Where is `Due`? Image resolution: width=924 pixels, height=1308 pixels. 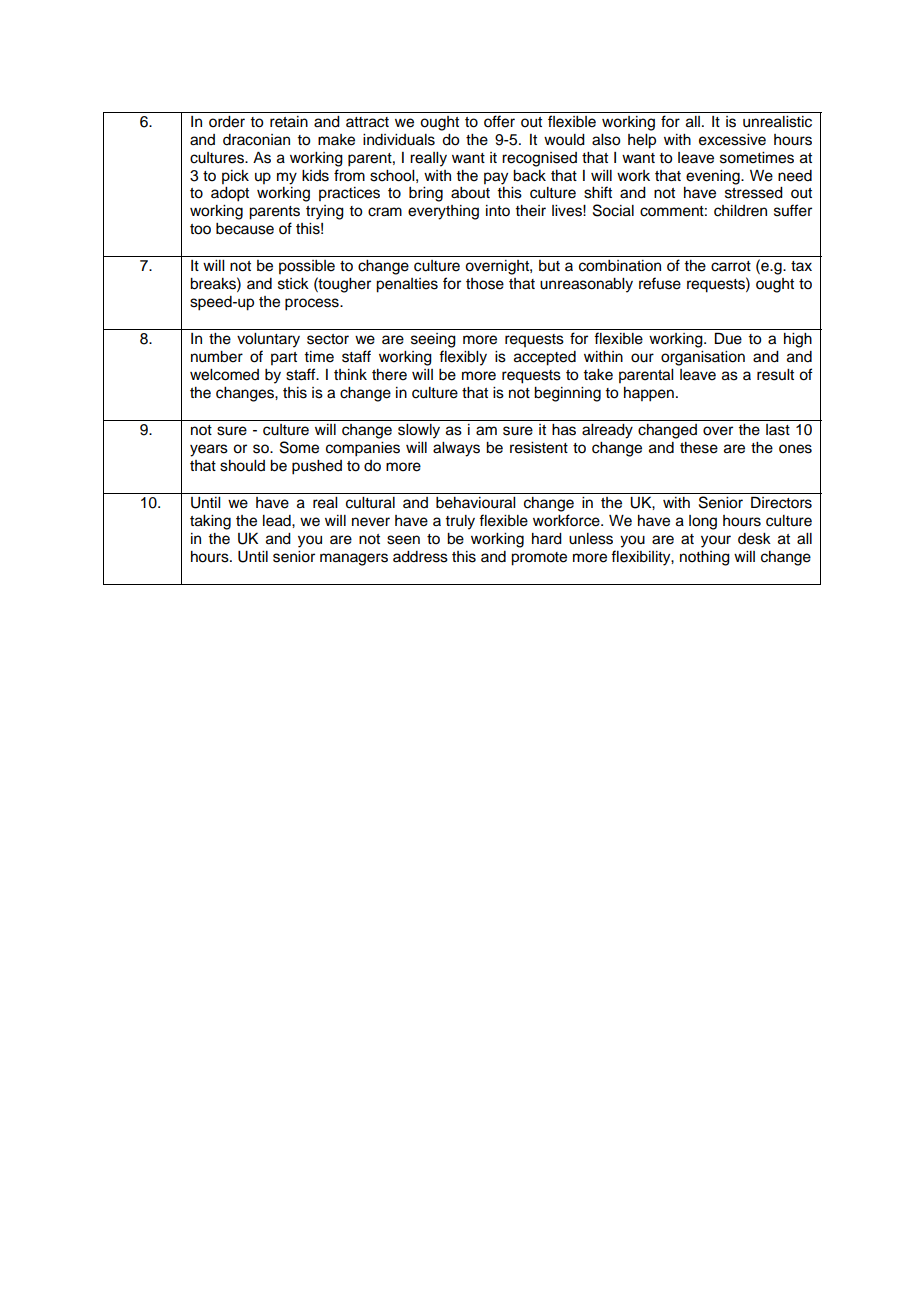 Due is located at coordinates (728, 338).
